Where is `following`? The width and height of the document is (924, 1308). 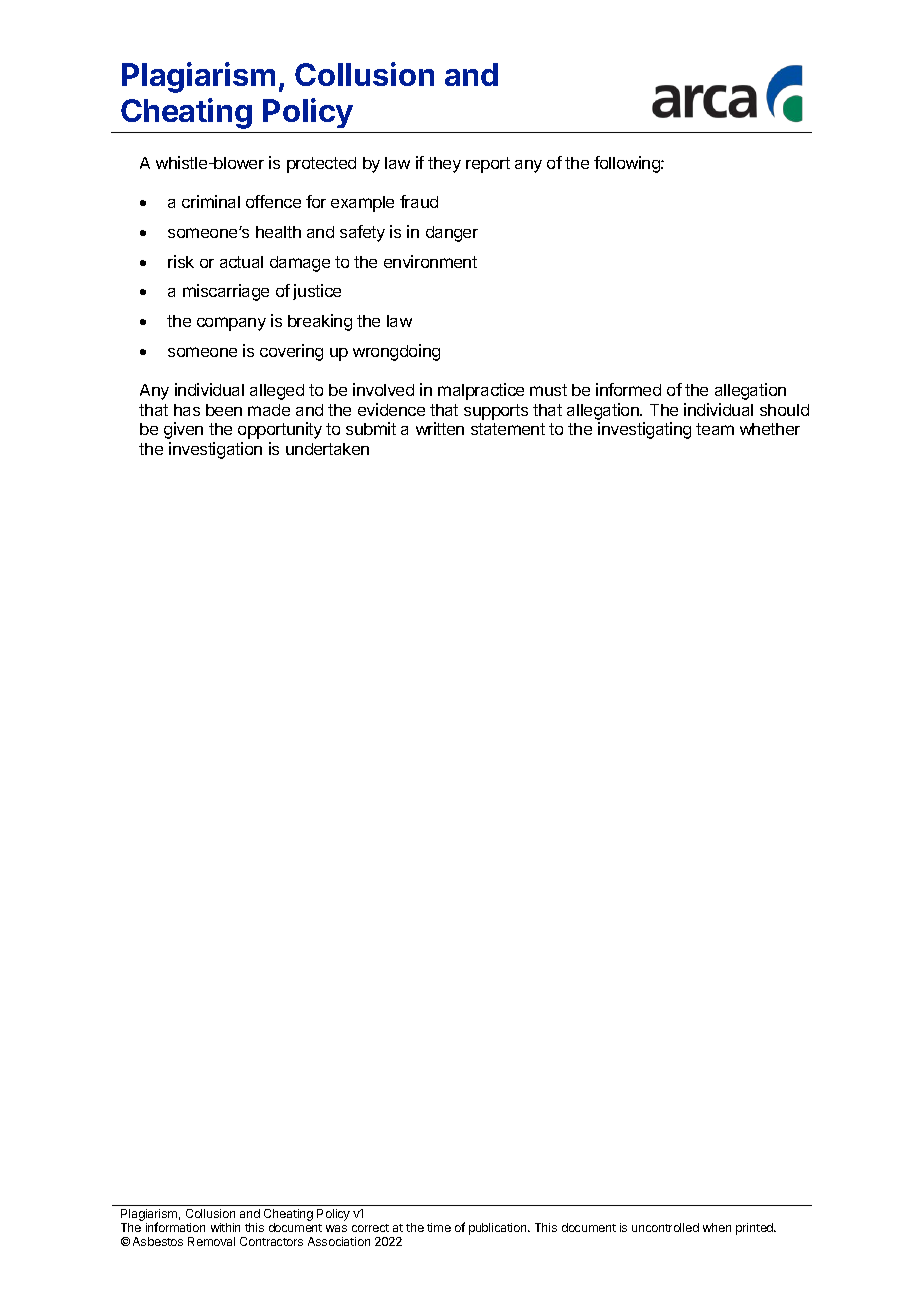 following is located at coordinates (628, 164).
